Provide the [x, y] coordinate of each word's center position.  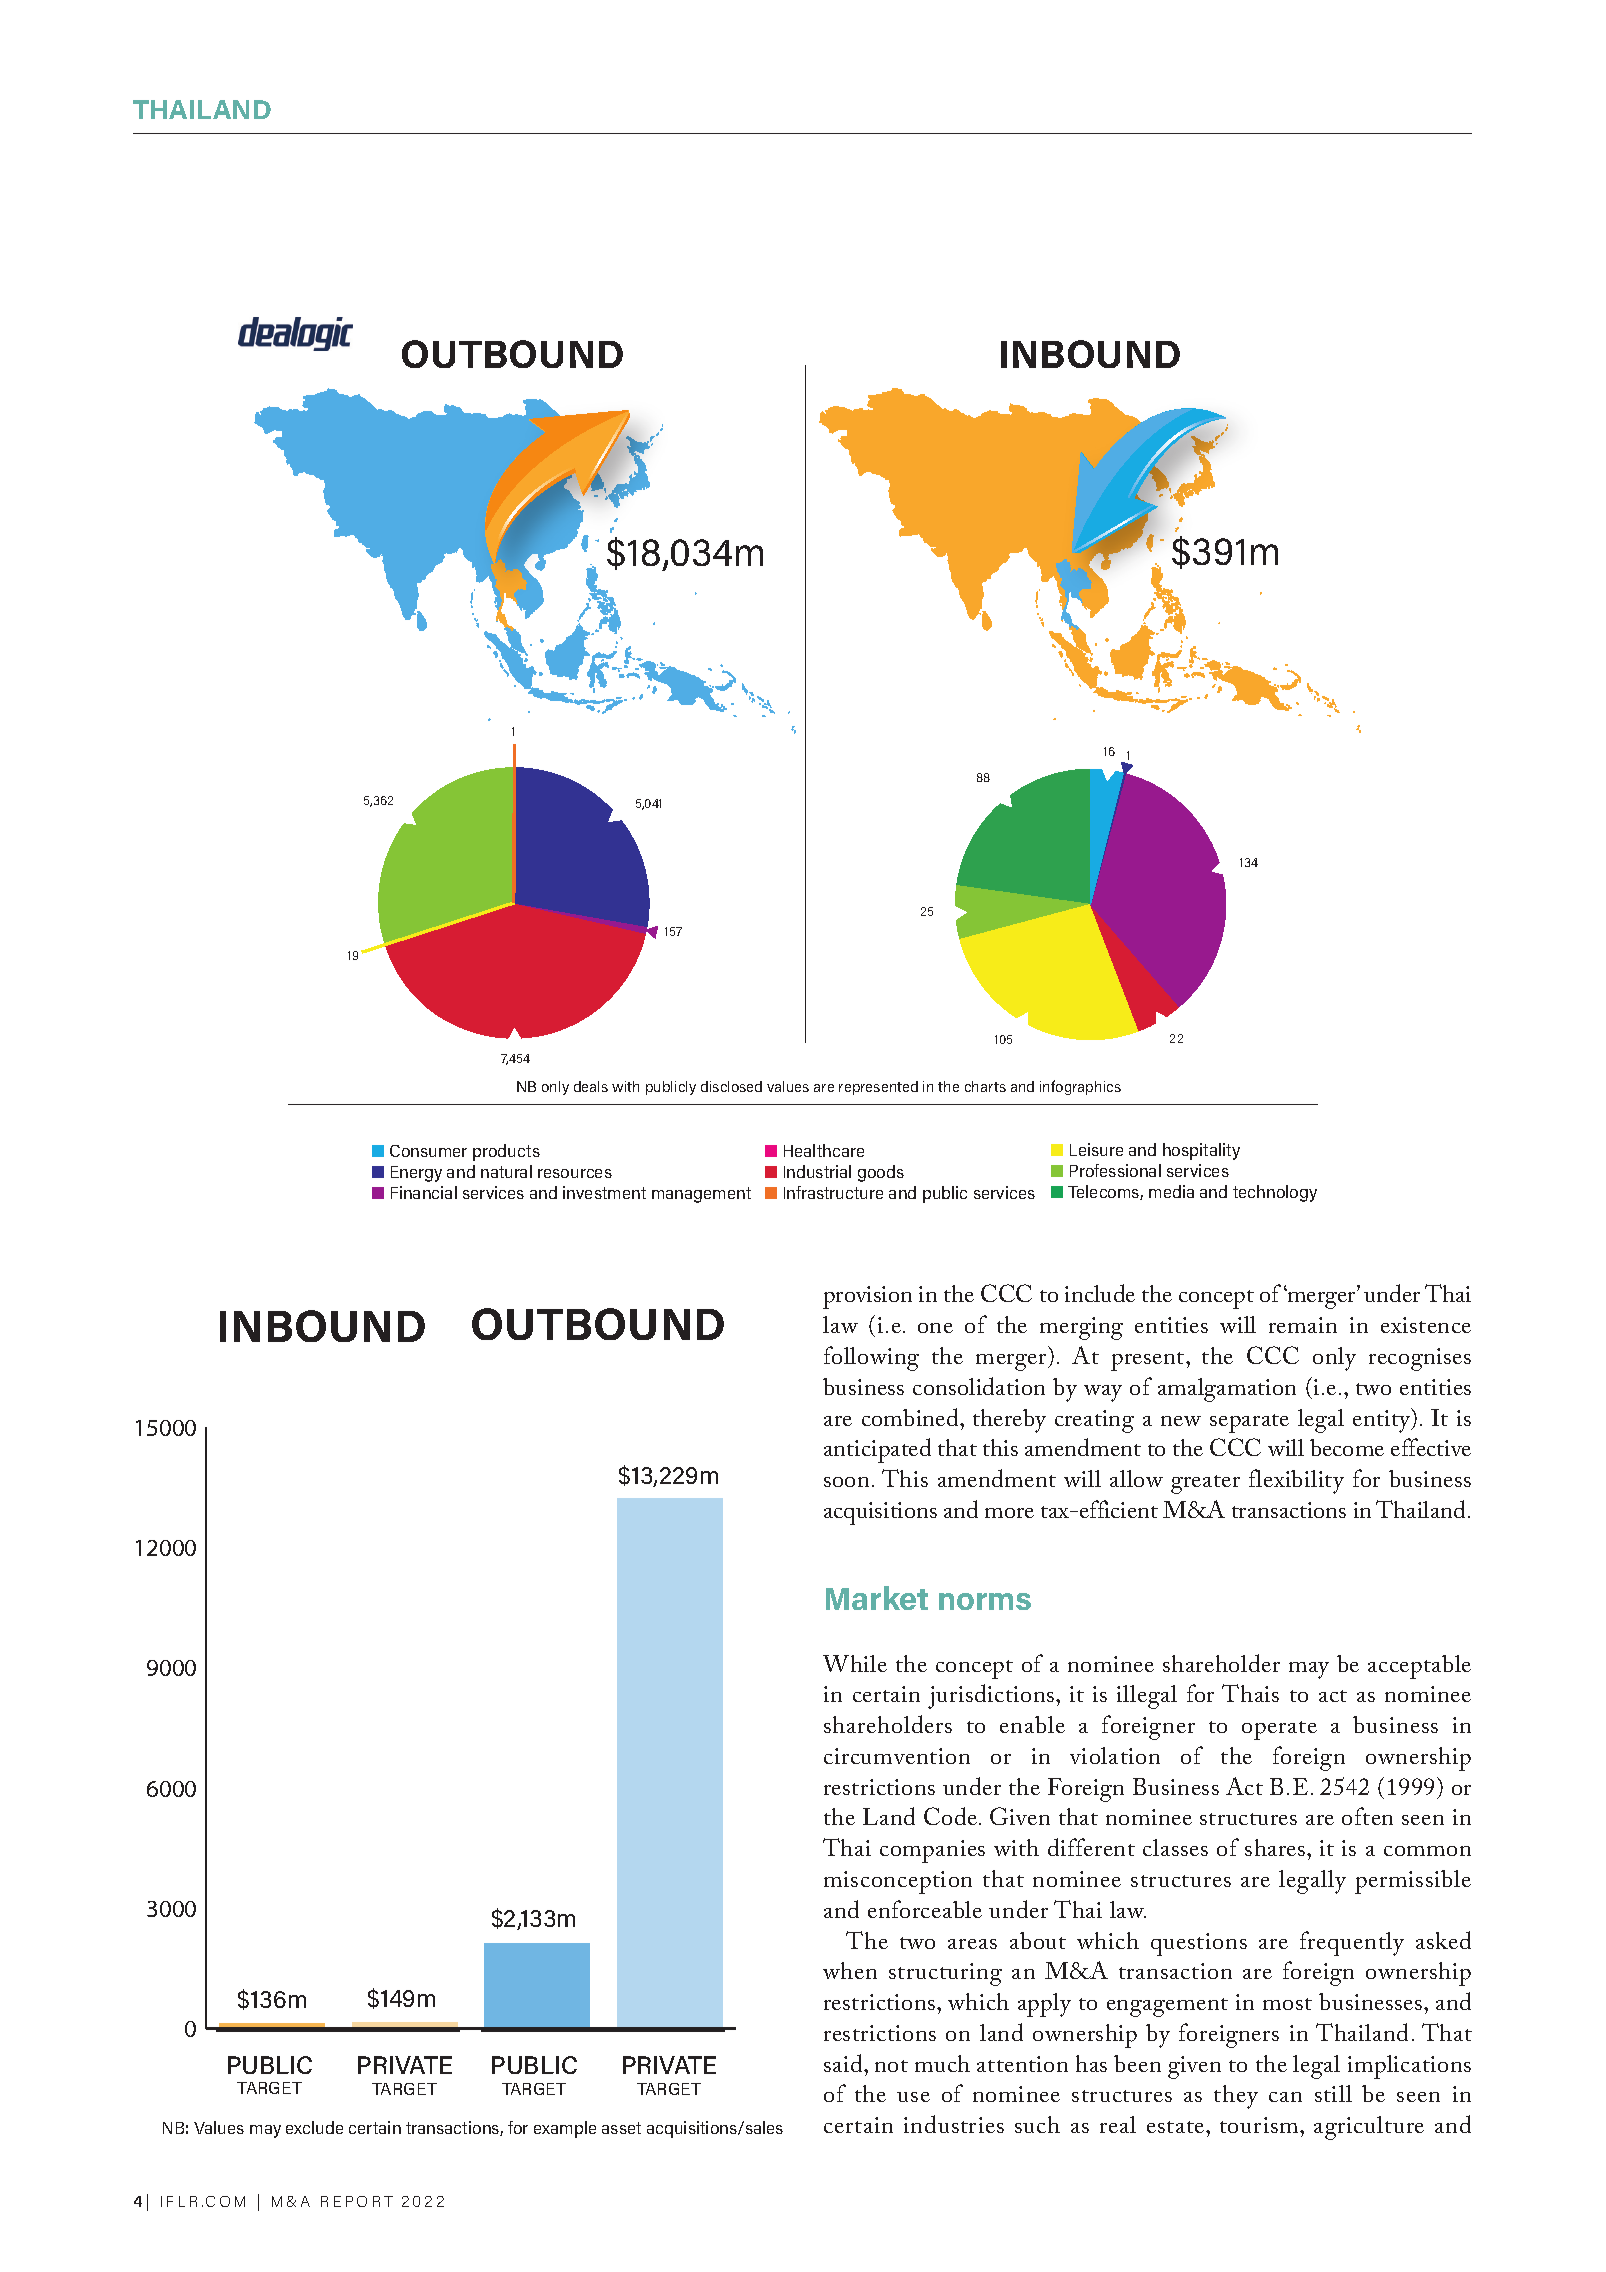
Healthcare [824, 1150]
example [565, 2129]
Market [877, 1598]
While [855, 1663]
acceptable [1419, 1667]
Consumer [428, 1151]
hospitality [1201, 1151]
